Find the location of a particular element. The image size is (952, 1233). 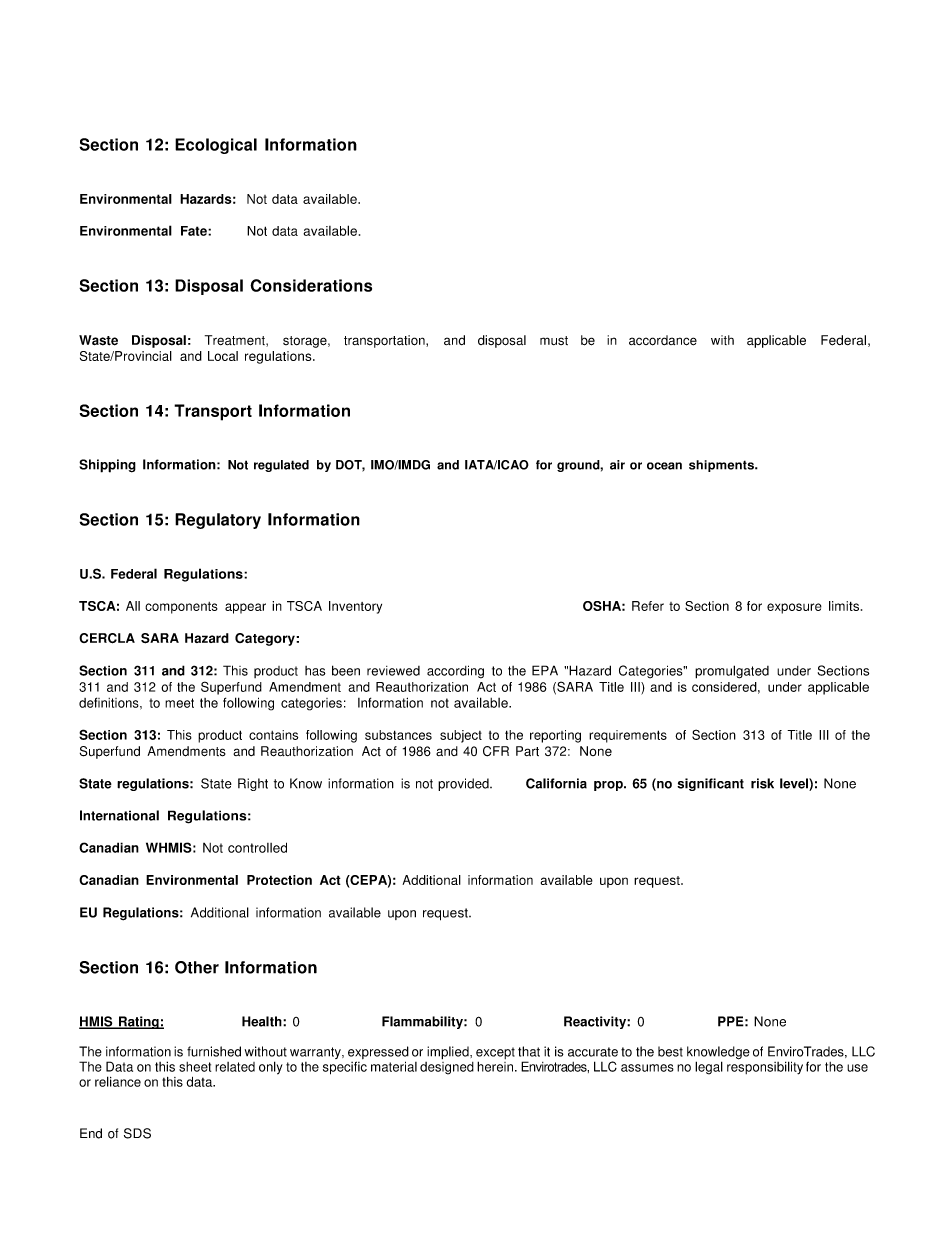

air is located at coordinates (617, 465).
